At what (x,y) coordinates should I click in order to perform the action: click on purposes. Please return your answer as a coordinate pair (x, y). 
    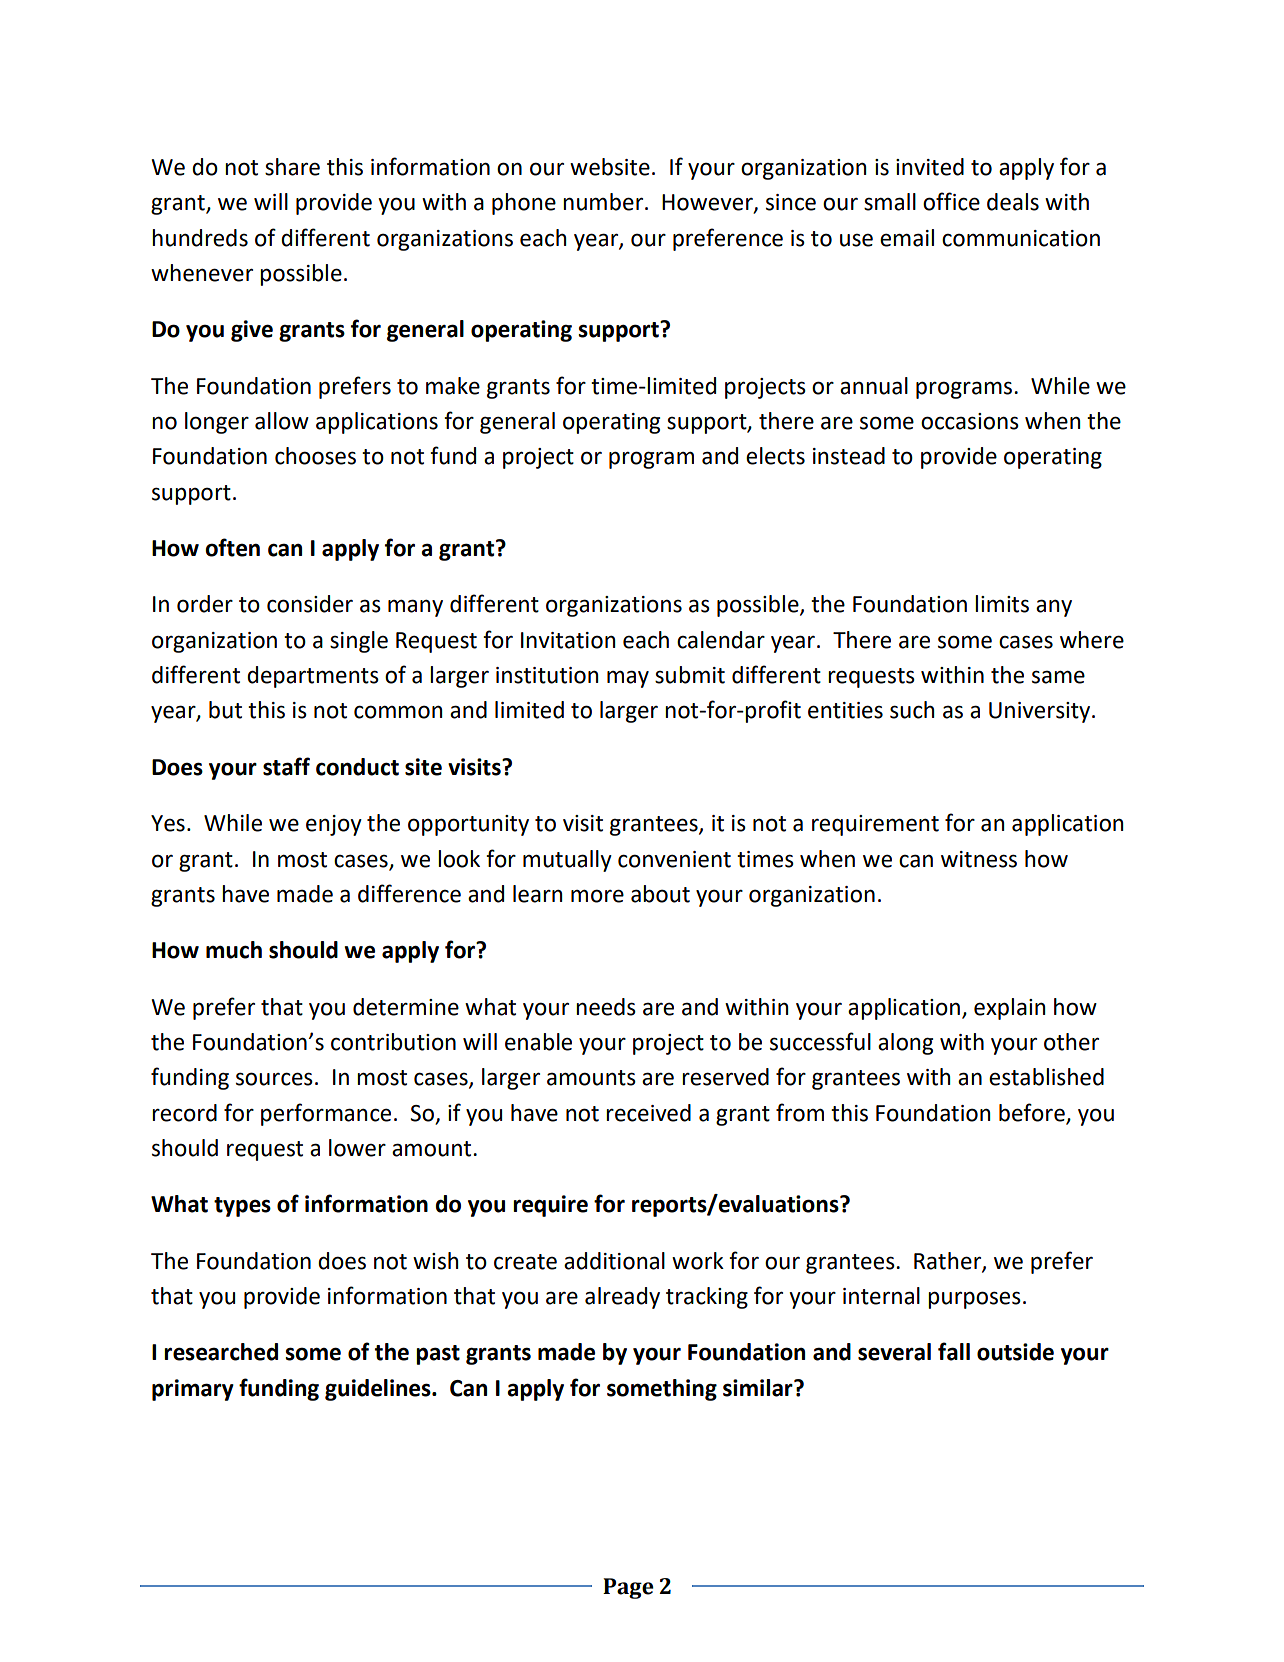
    Looking at the image, I should click on (974, 1300).
